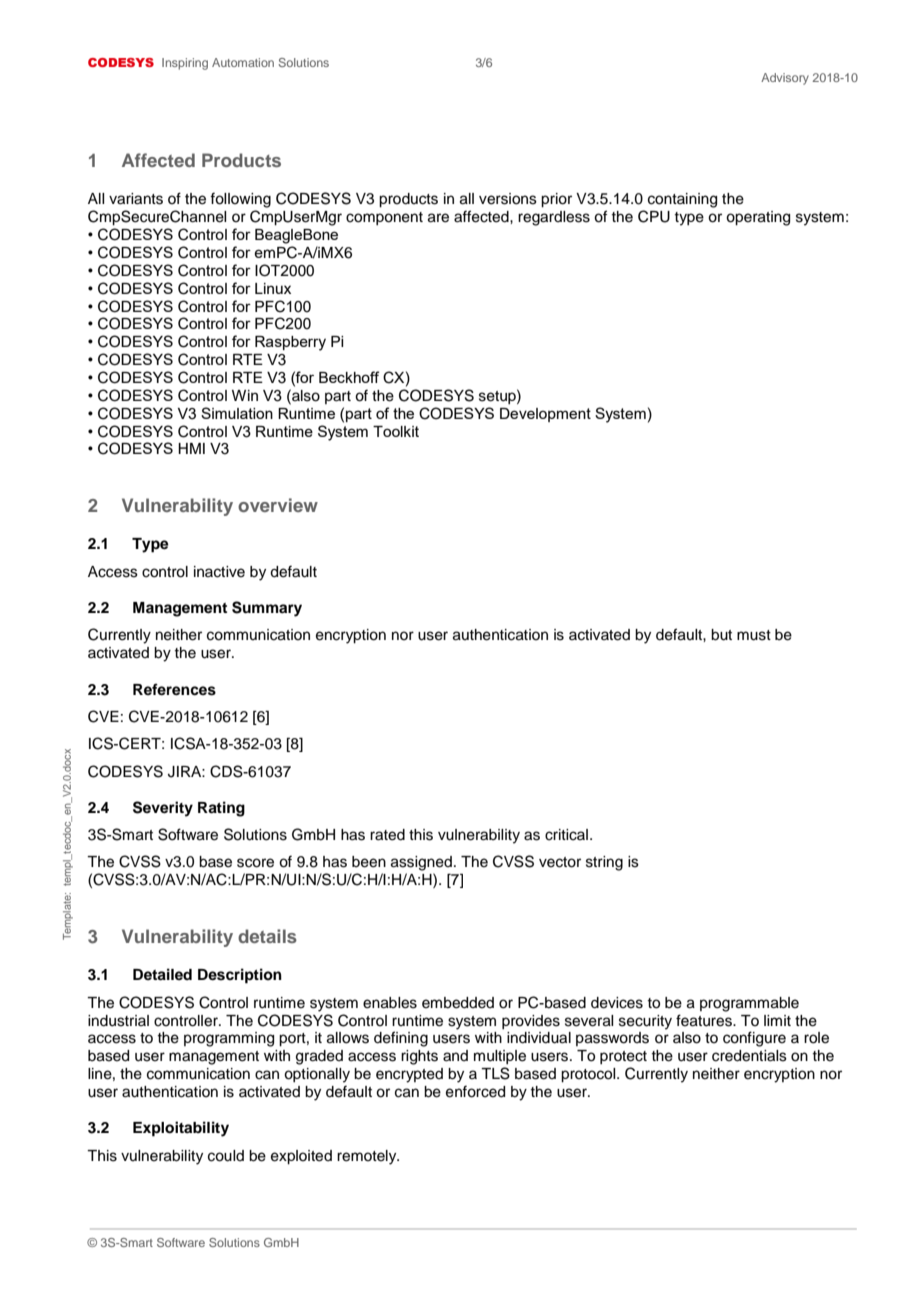 The width and height of the image is (924, 1308). What do you see at coordinates (604, 863) in the image?
I see `string` at bounding box center [604, 863].
